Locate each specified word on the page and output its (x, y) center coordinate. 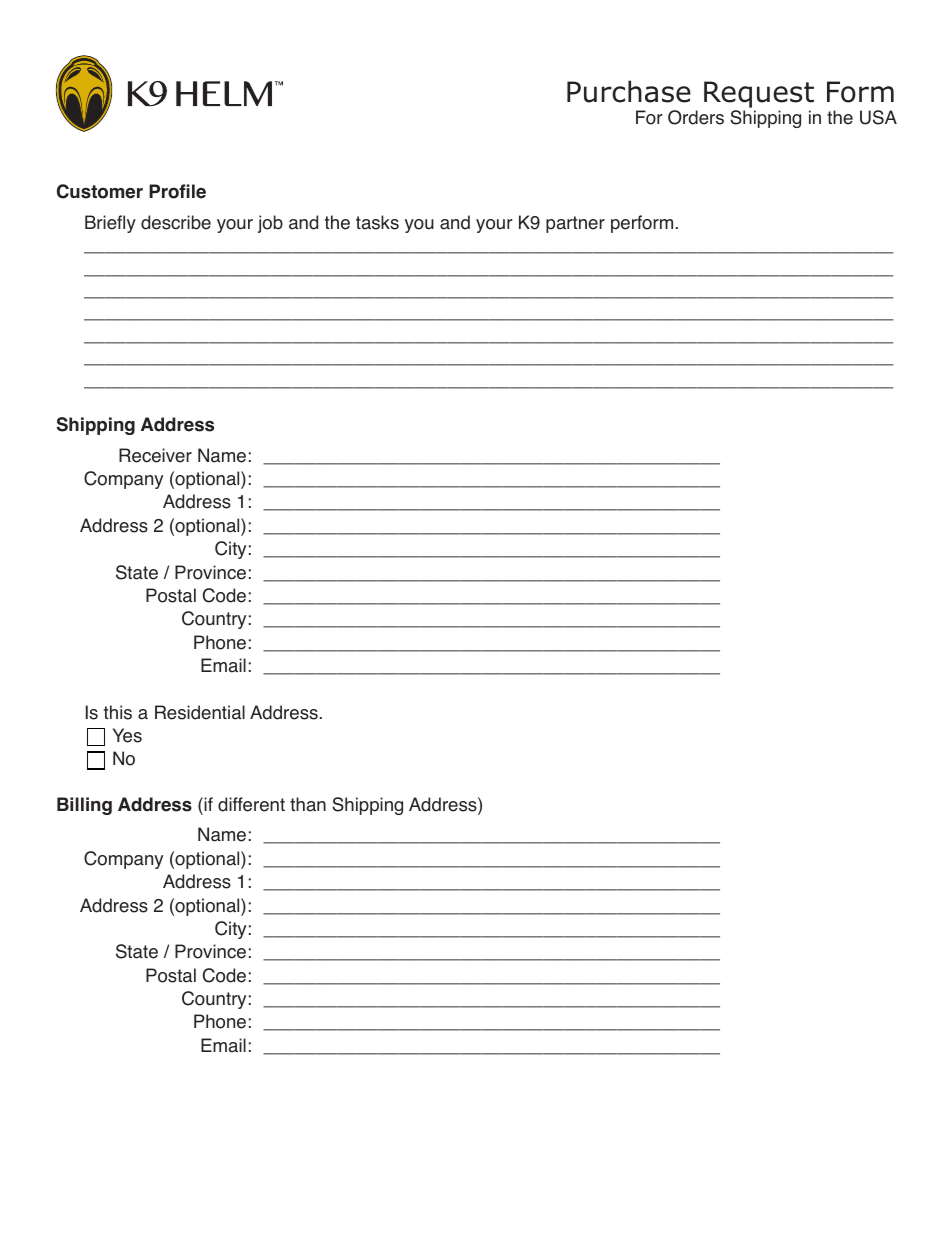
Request (759, 94)
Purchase (629, 91)
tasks (377, 222)
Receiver (155, 455)
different (251, 804)
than (308, 804)
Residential (200, 712)
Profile (177, 191)
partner (575, 224)
